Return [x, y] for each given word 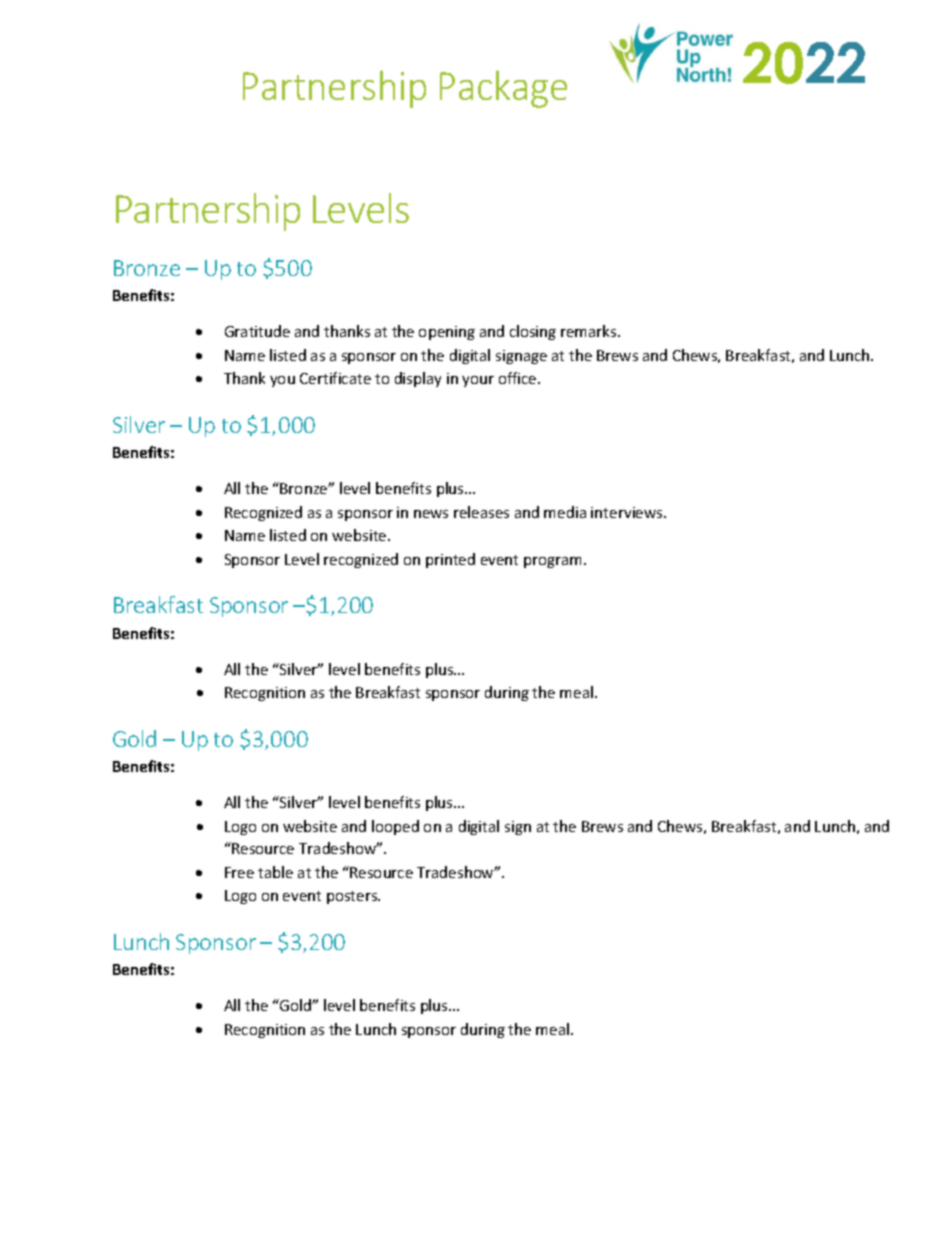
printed [450, 560]
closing [533, 332]
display [418, 379]
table [275, 872]
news [431, 514]
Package [503, 89]
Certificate [335, 378]
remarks [590, 331]
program [554, 562]
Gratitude [257, 331]
